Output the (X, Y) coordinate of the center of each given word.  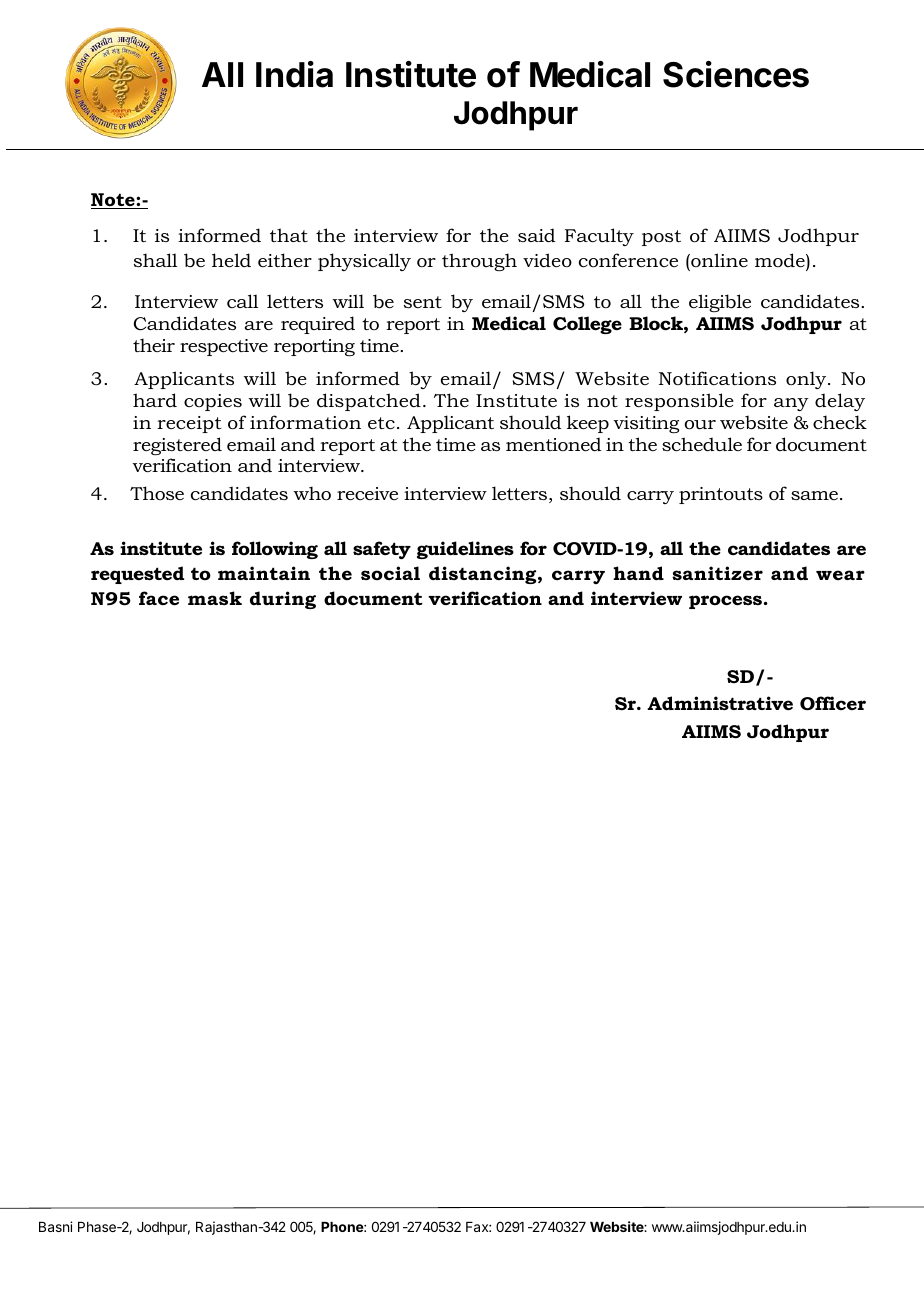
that (289, 235)
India (294, 74)
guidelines (465, 550)
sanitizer (717, 573)
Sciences (736, 74)
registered (177, 446)
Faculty (599, 237)
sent (423, 302)
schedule (702, 444)
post (661, 238)
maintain (264, 573)
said (536, 235)
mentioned (553, 444)
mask (215, 598)
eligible (720, 303)
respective (224, 347)
